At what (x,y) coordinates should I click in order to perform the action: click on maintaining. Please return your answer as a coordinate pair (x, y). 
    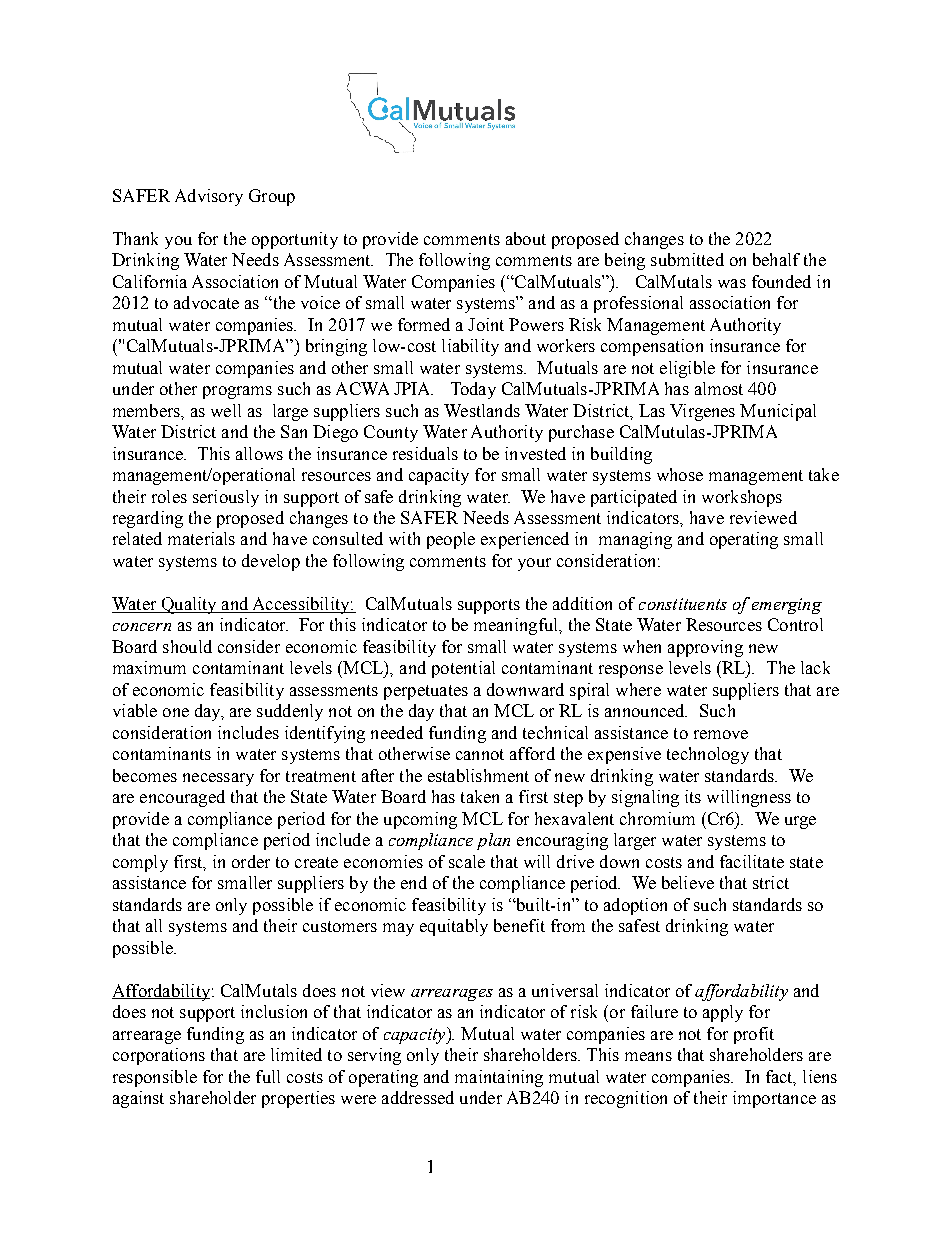
    Looking at the image, I should click on (499, 1078).
